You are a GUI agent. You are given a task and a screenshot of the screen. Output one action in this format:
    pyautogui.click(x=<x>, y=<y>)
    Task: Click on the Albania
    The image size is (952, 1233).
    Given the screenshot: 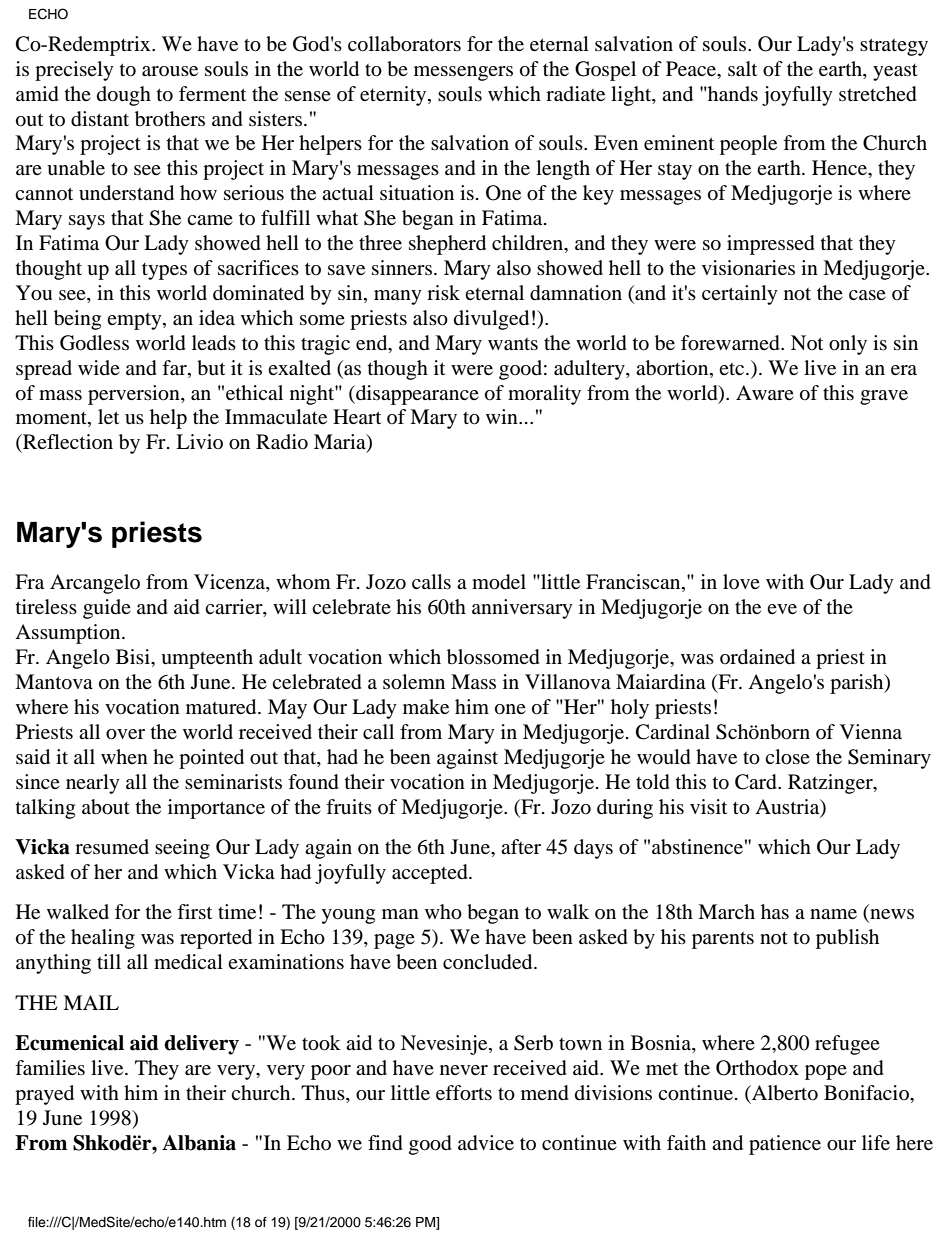 What is the action you would take?
    pyautogui.click(x=199, y=1143)
